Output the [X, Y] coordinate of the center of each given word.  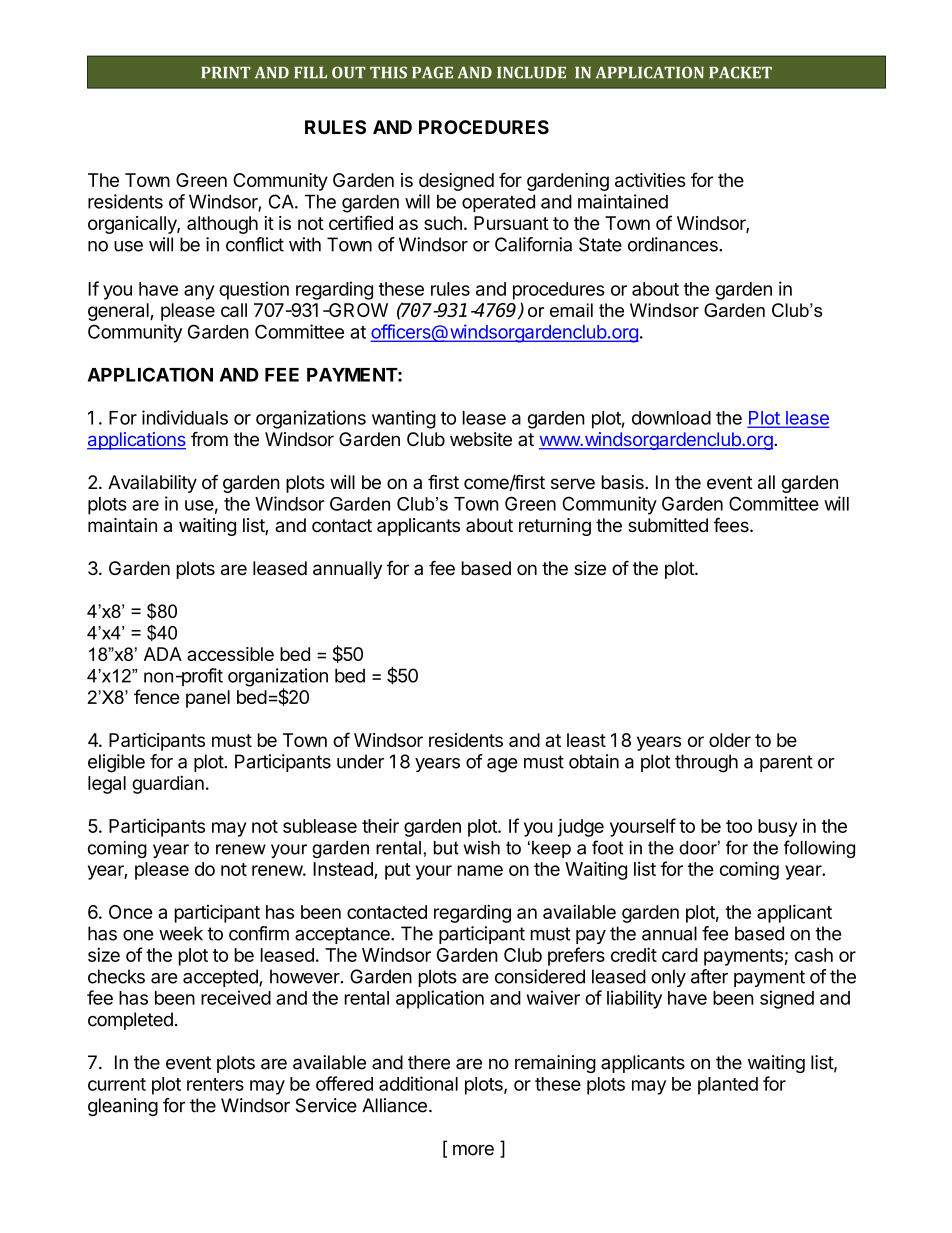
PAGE [432, 72]
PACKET [740, 72]
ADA [163, 654]
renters [215, 1084]
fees [732, 525]
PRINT [226, 72]
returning [555, 527]
